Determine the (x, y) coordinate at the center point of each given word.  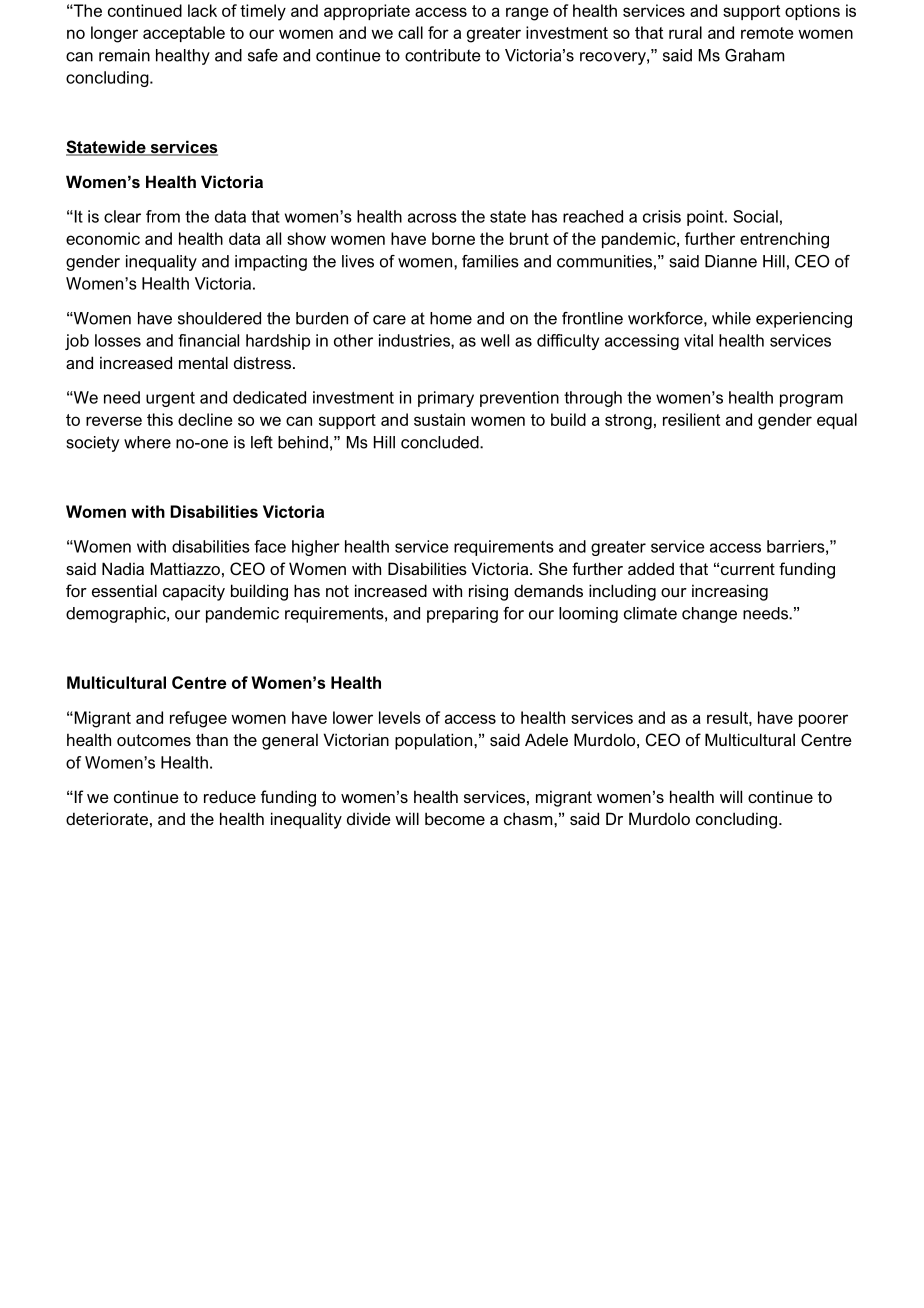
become (455, 818)
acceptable (184, 34)
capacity (194, 592)
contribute (443, 55)
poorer (823, 720)
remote (767, 33)
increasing (730, 592)
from (163, 216)
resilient (691, 419)
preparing (462, 615)
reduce (230, 796)
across (432, 218)
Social (755, 216)
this (160, 419)
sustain (439, 419)
